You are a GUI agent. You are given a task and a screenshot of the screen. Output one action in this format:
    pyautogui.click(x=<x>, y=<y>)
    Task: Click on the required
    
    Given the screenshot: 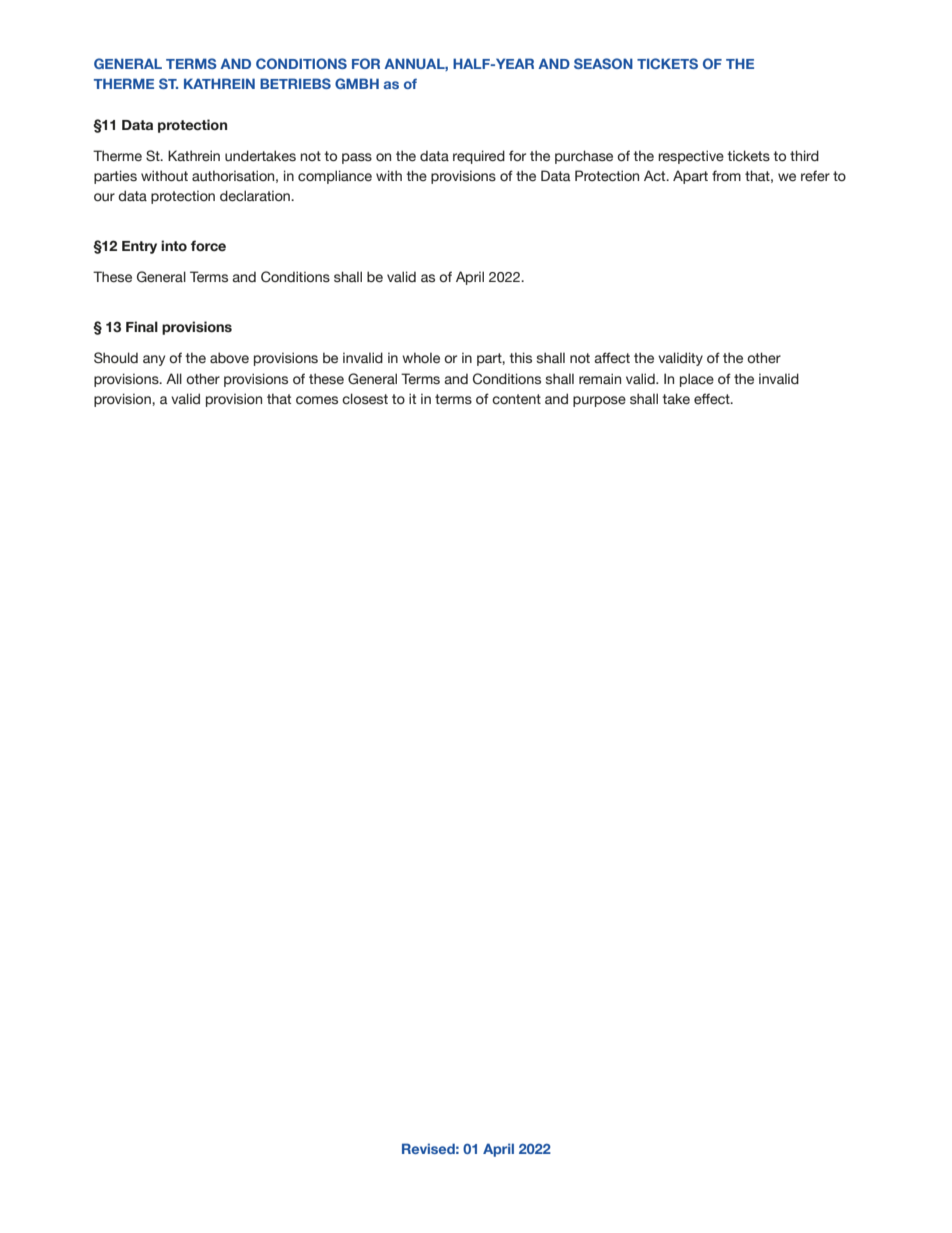 What is the action you would take?
    pyautogui.click(x=479, y=157)
